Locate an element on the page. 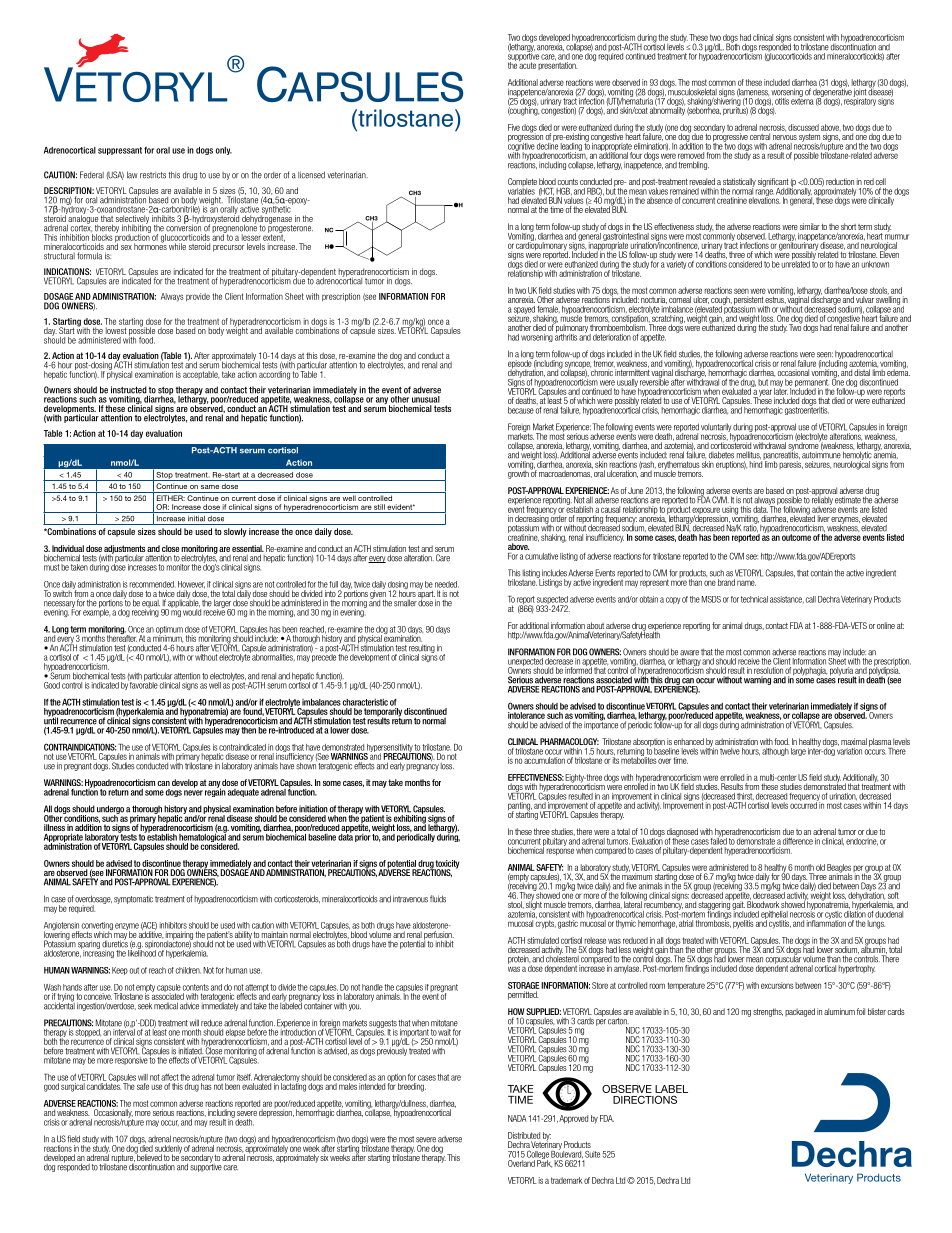 The height and width of the document is (1233, 952). licensed is located at coordinates (311, 175).
